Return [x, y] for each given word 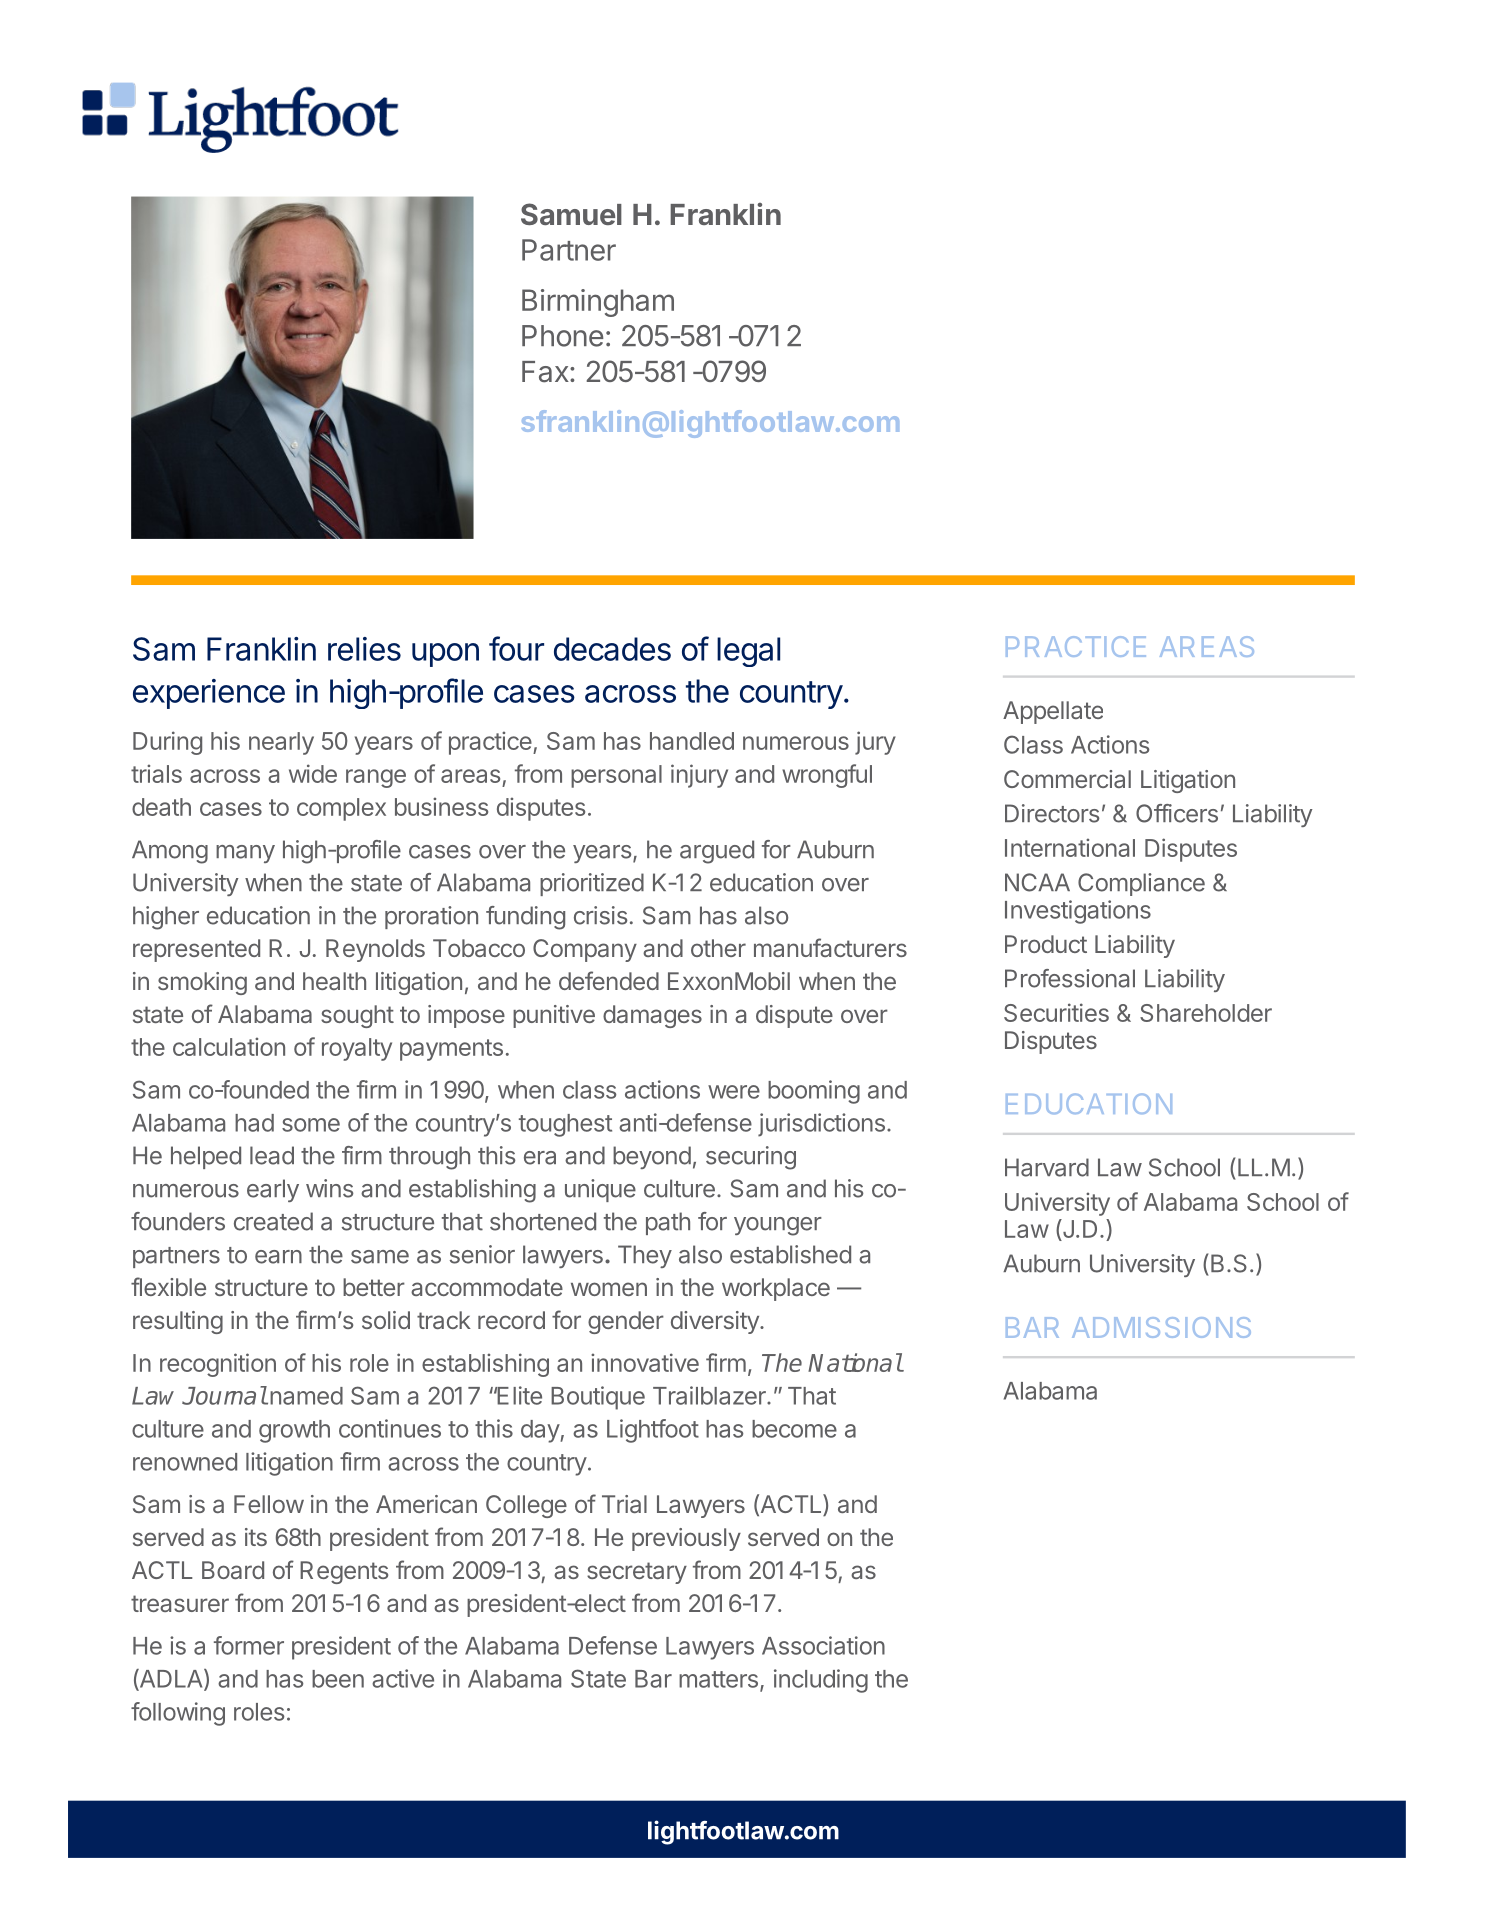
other [718, 948]
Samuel [571, 214]
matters [718, 1679]
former [249, 1645]
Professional [1070, 978]
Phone [563, 336]
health [334, 981]
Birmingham [598, 303]
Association [823, 1645]
